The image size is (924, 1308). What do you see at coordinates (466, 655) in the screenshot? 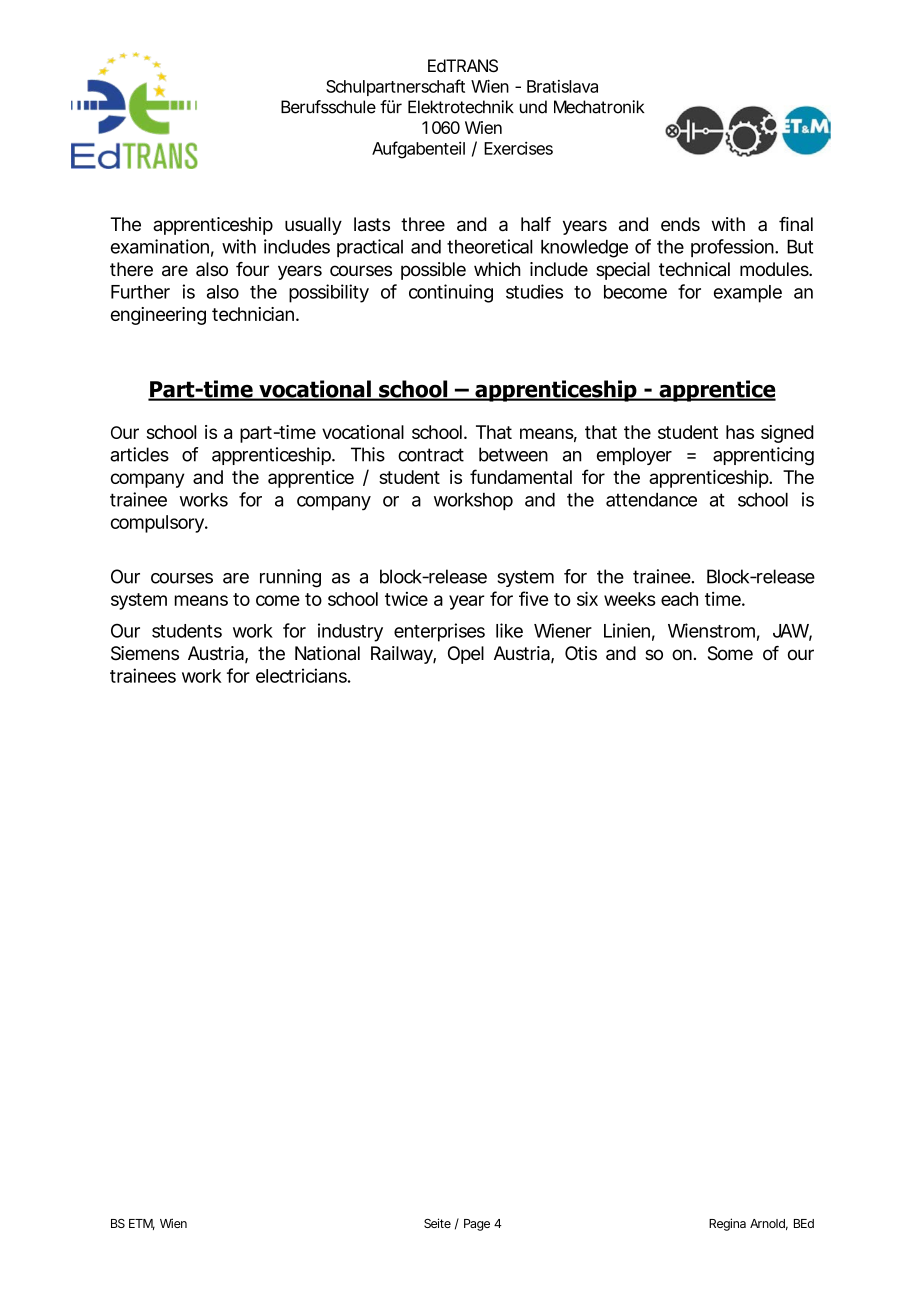
I see `Opel` at bounding box center [466, 655].
